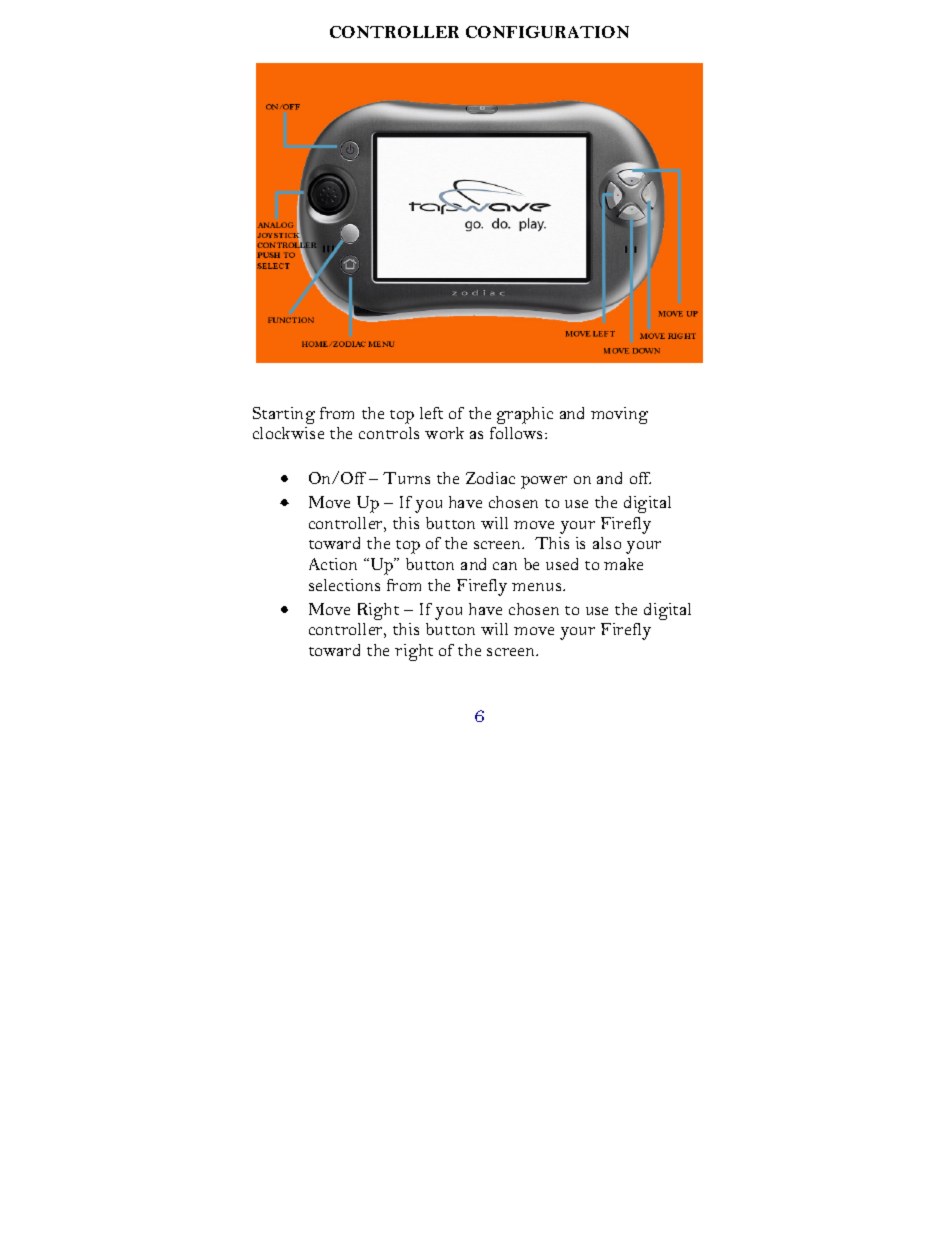 This image has height=1233, width=952. Describe the element at coordinates (284, 415) in the image. I see `Starting` at that location.
